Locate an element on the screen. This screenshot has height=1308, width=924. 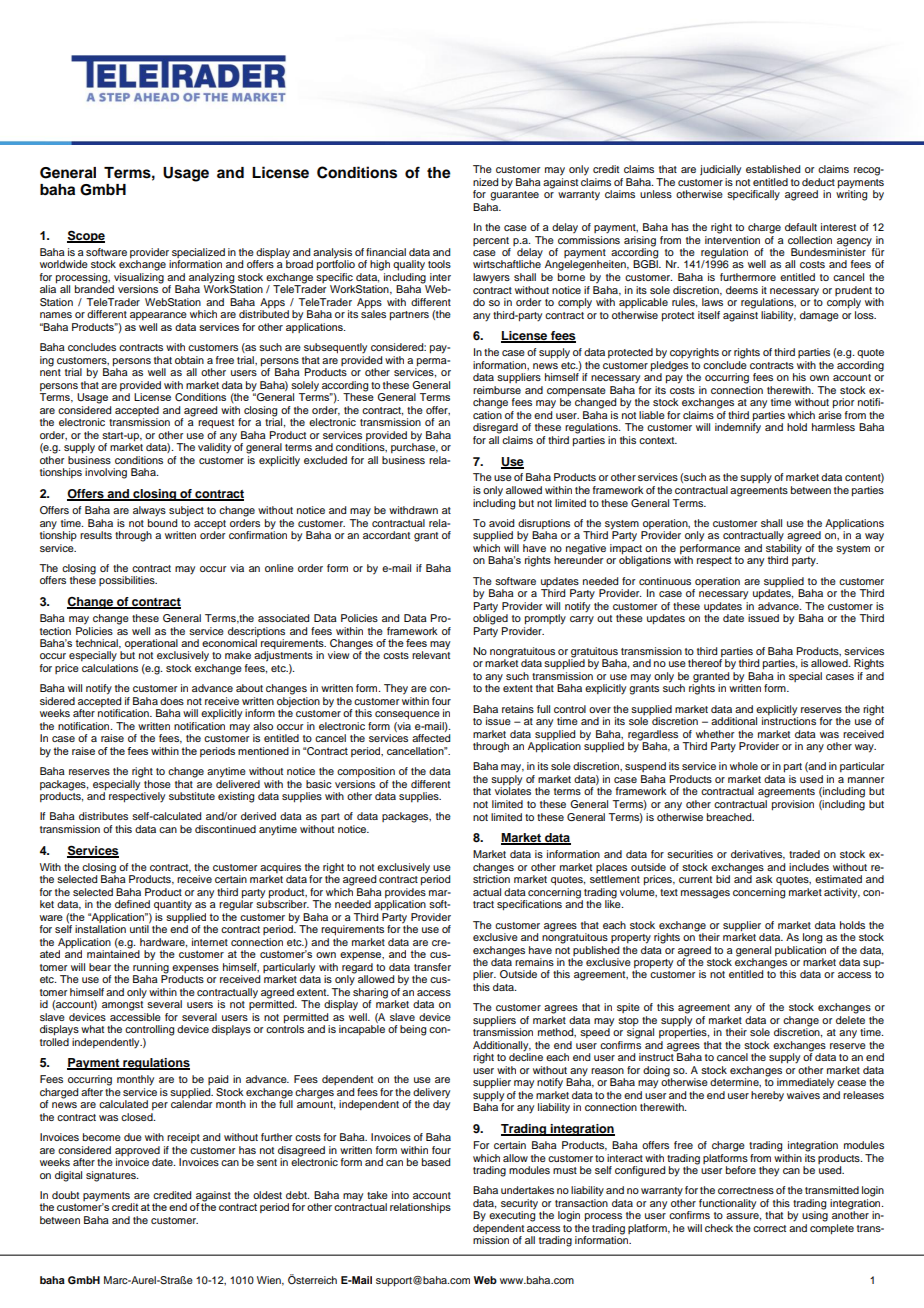
stability is located at coordinates (784, 548).
